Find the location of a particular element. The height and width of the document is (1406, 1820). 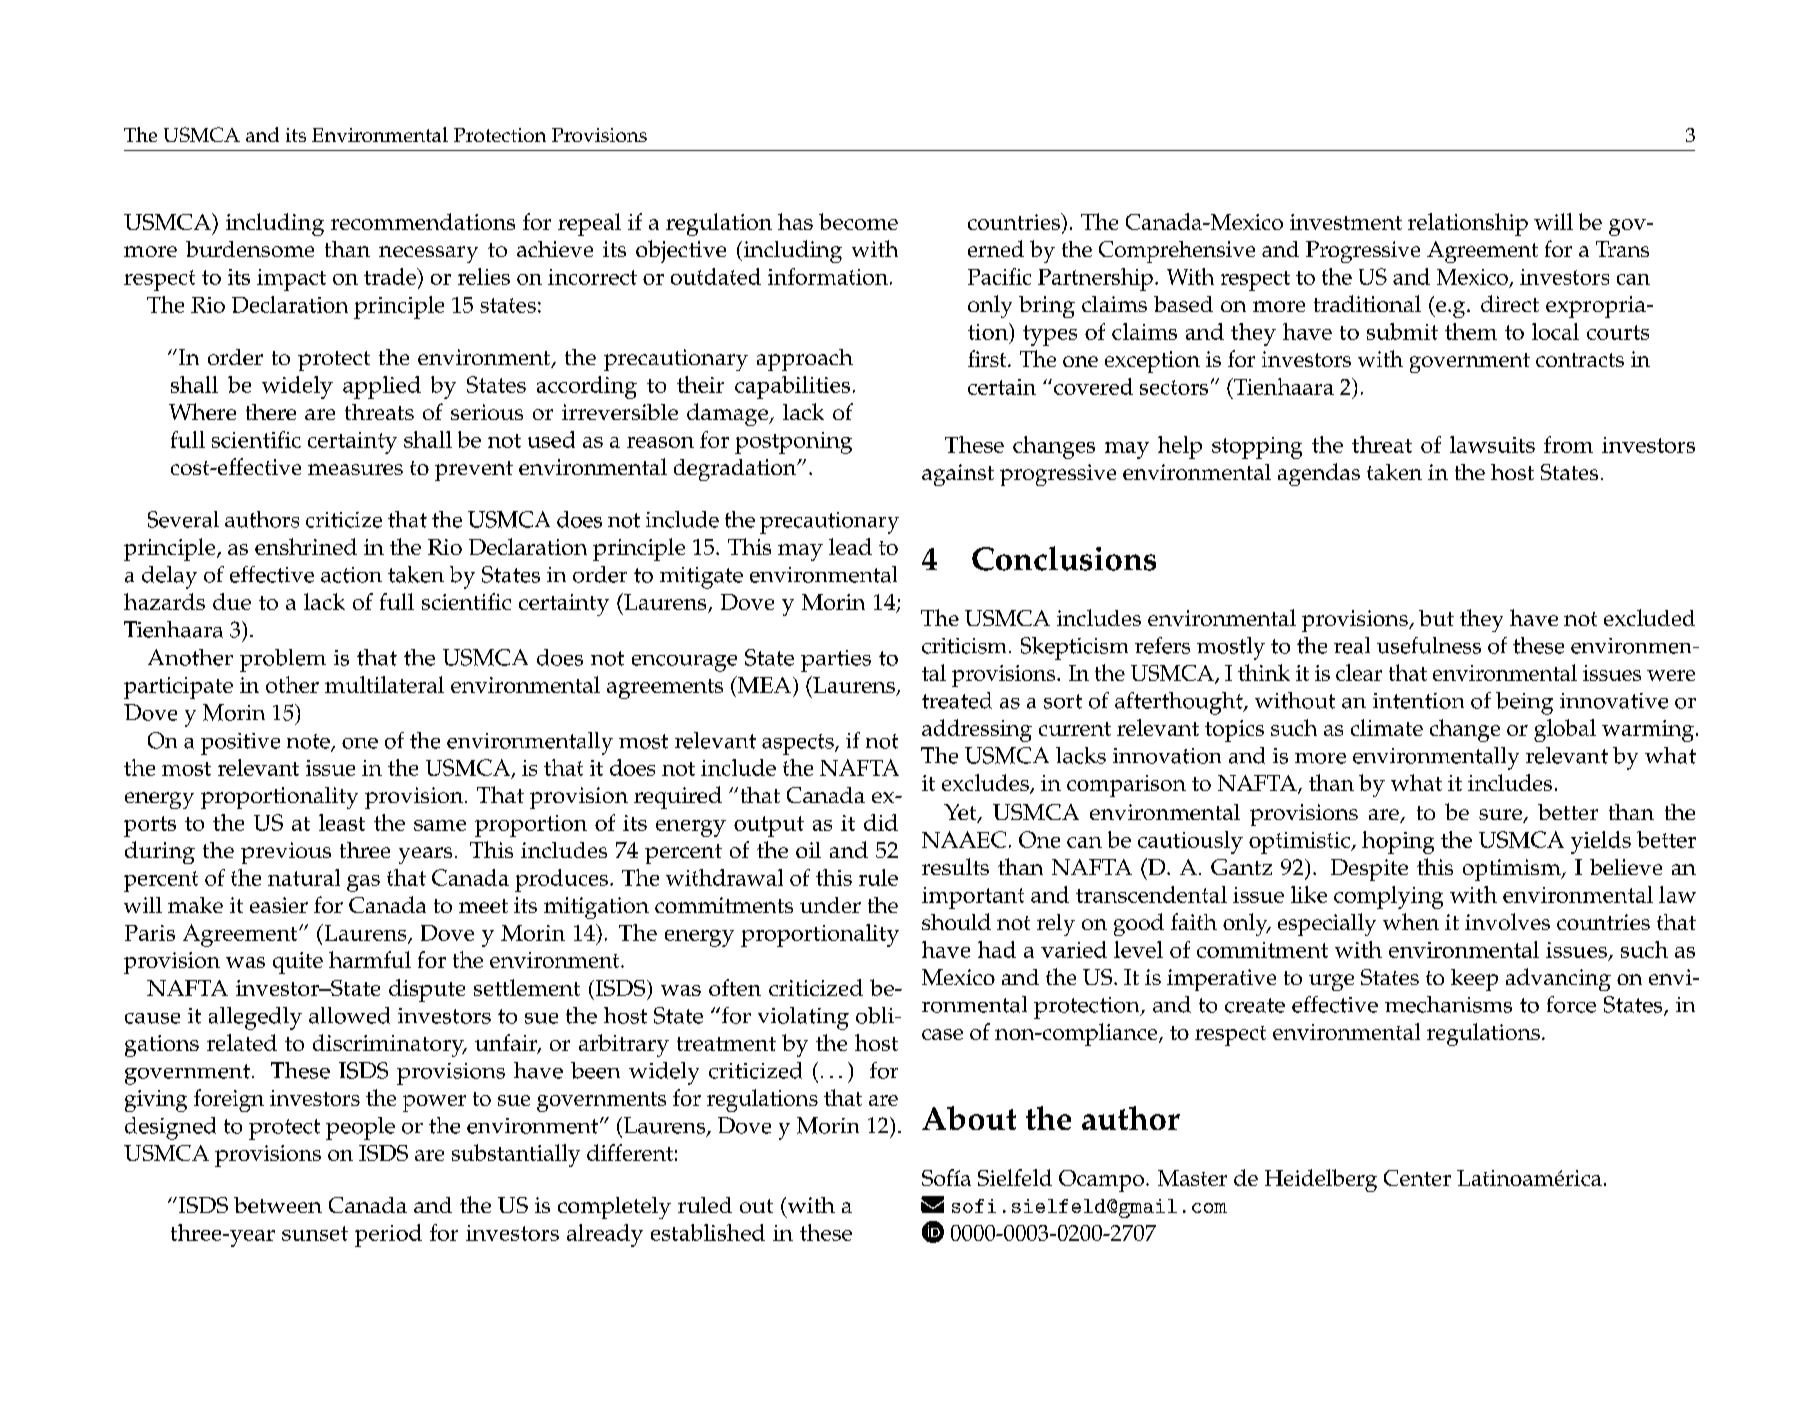

lawsuits is located at coordinates (1492, 444).
